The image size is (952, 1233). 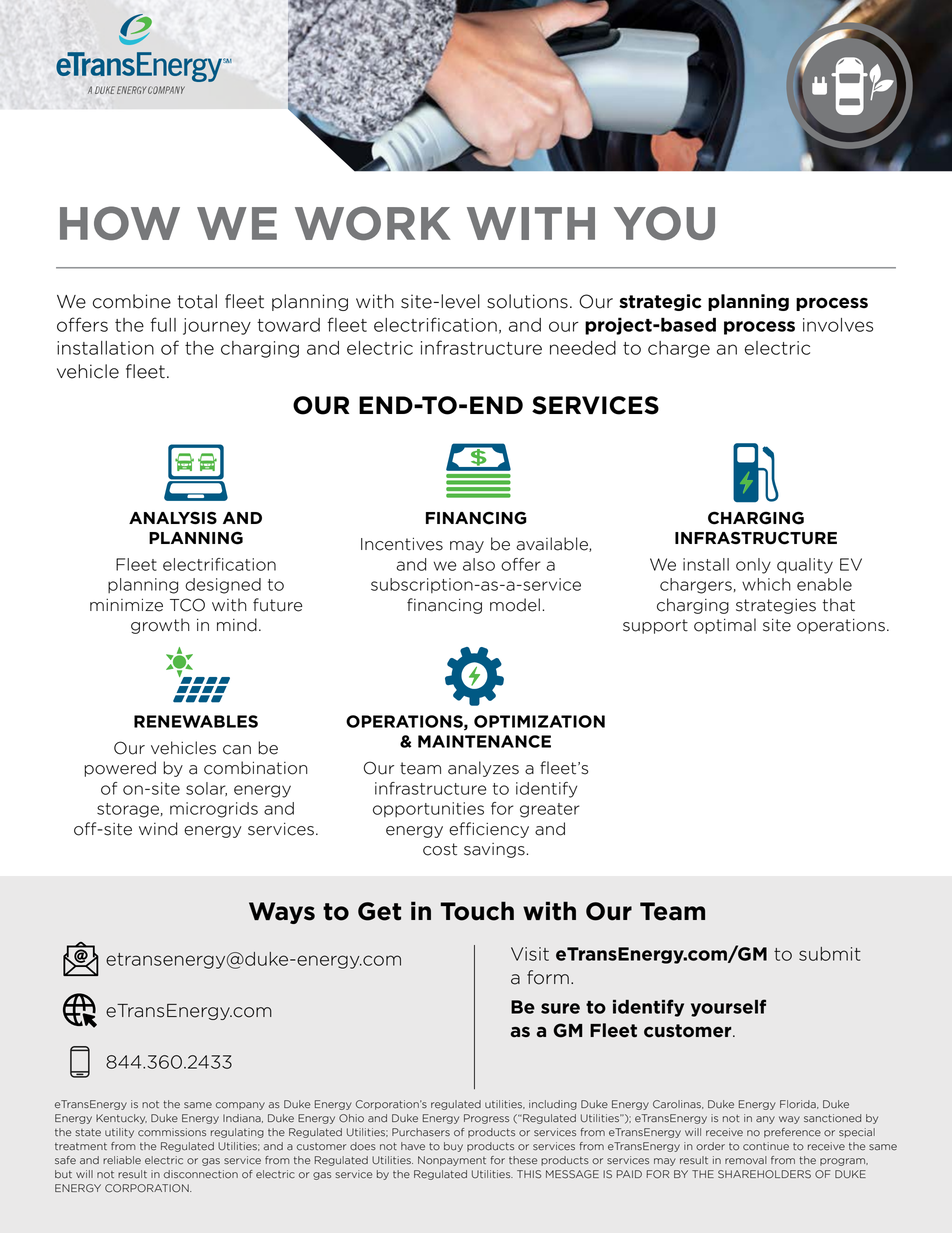 What do you see at coordinates (838, 325) in the screenshot?
I see `involves` at bounding box center [838, 325].
